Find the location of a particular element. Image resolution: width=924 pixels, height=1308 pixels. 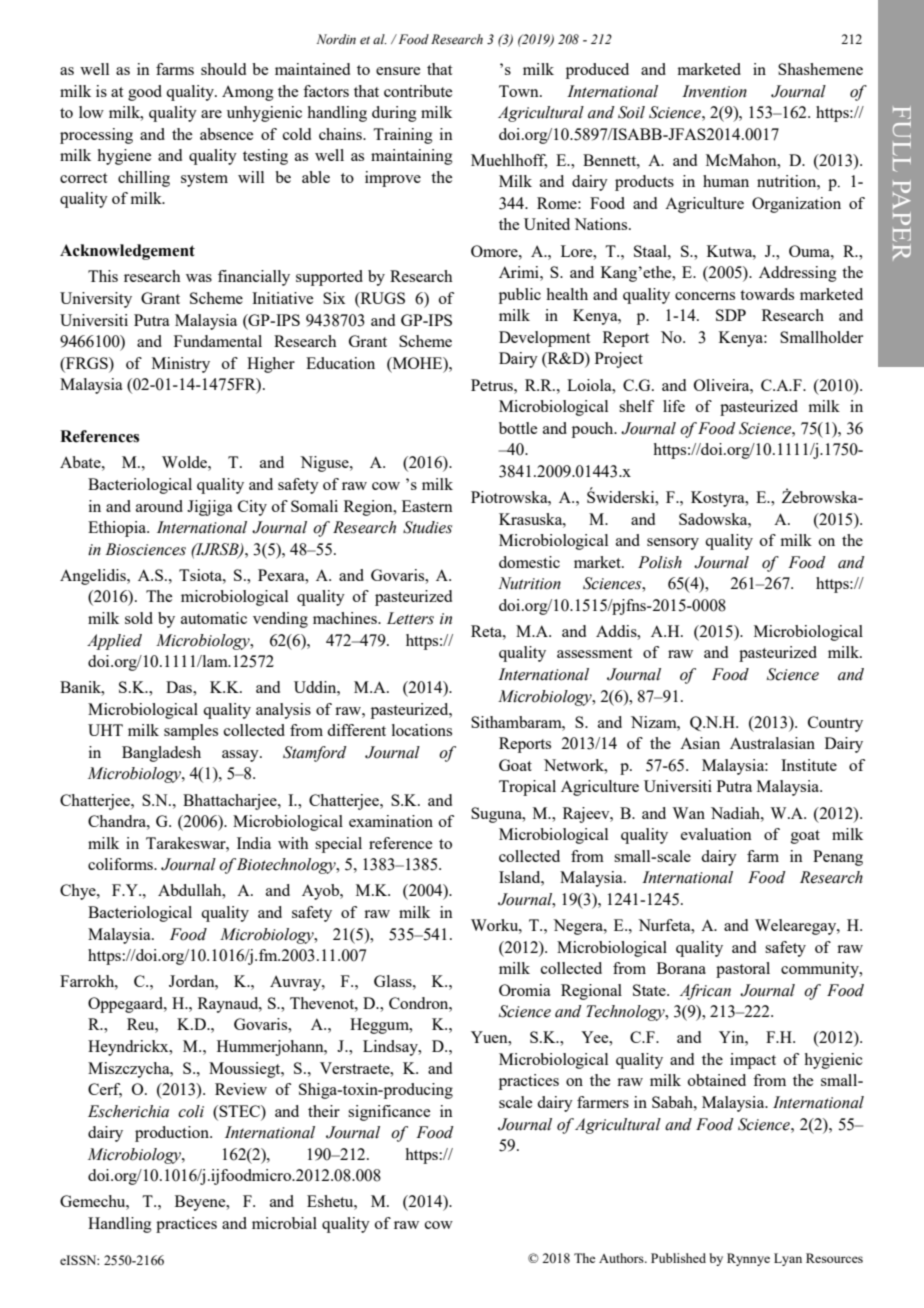

good is located at coordinates (145, 93).
